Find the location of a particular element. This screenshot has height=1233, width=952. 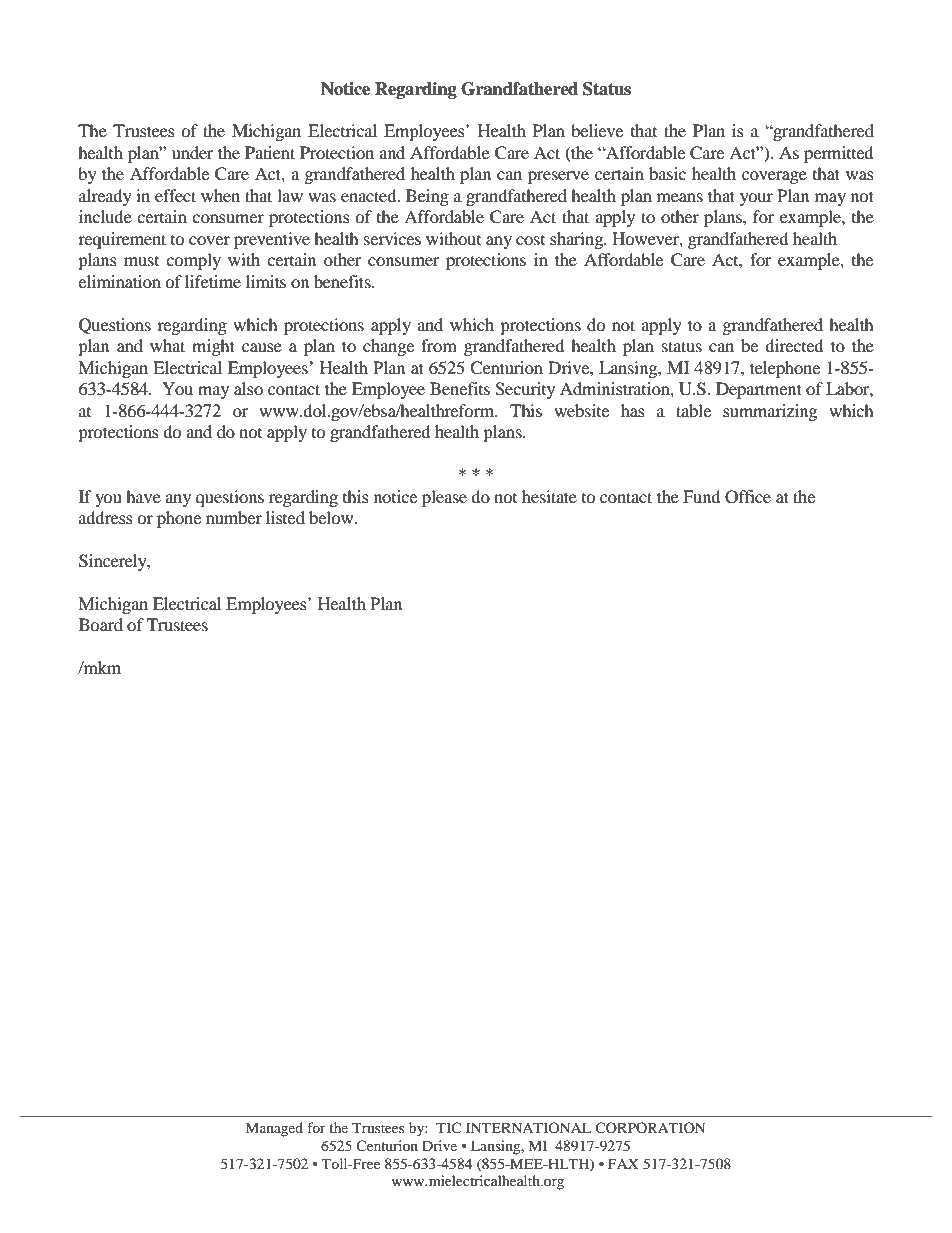

under is located at coordinates (193, 152).
